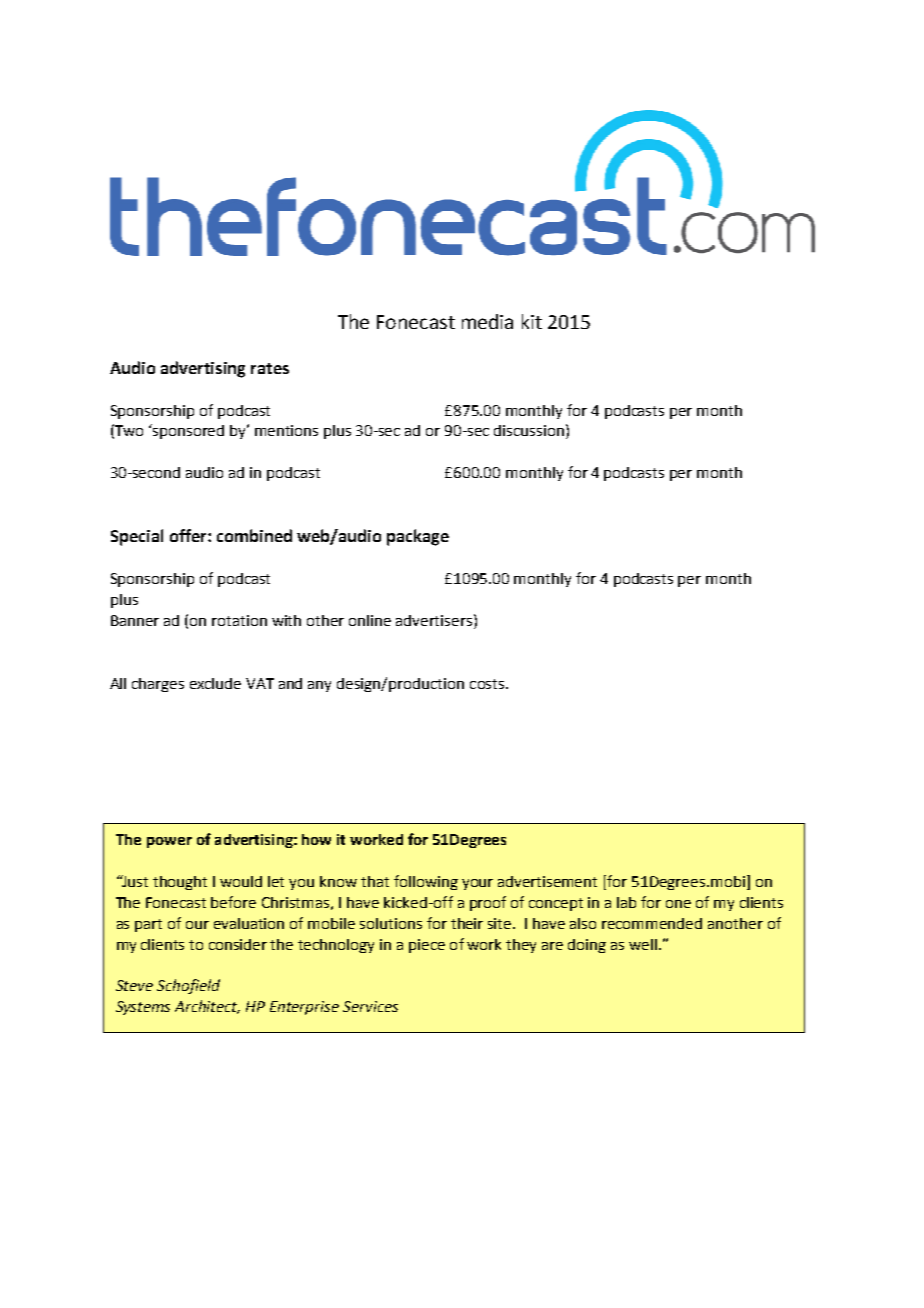  What do you see at coordinates (487, 684) in the document?
I see `costs` at bounding box center [487, 684].
